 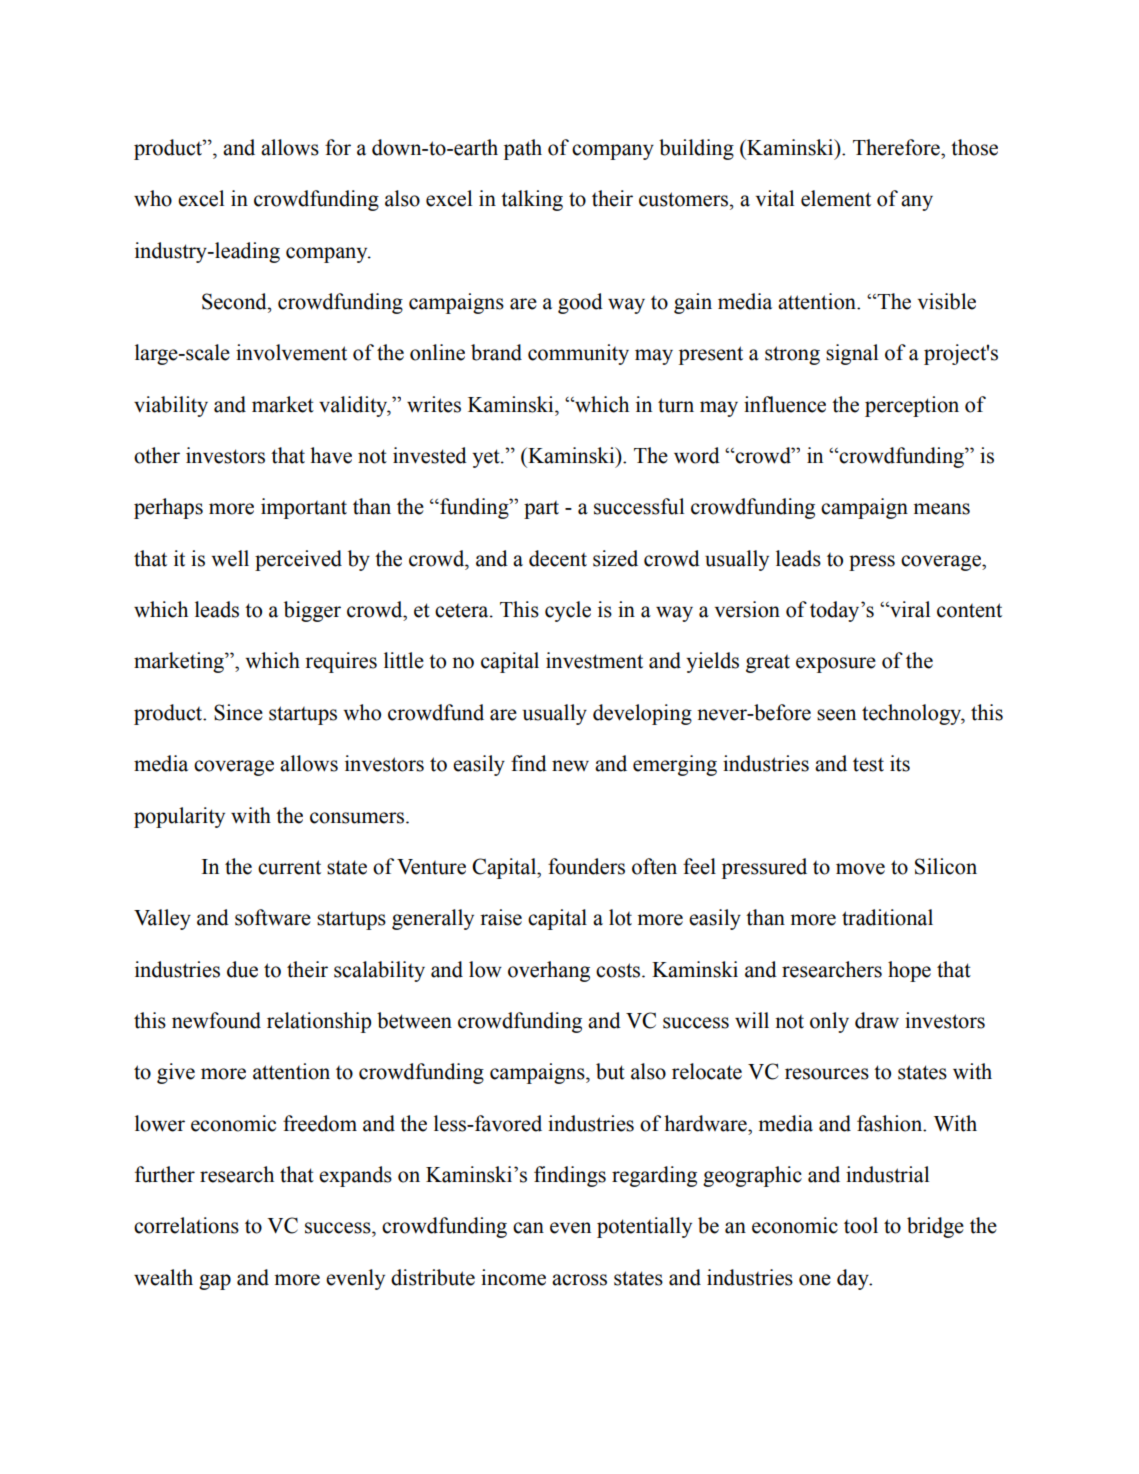 I want to click on talking, so click(x=532, y=200).
